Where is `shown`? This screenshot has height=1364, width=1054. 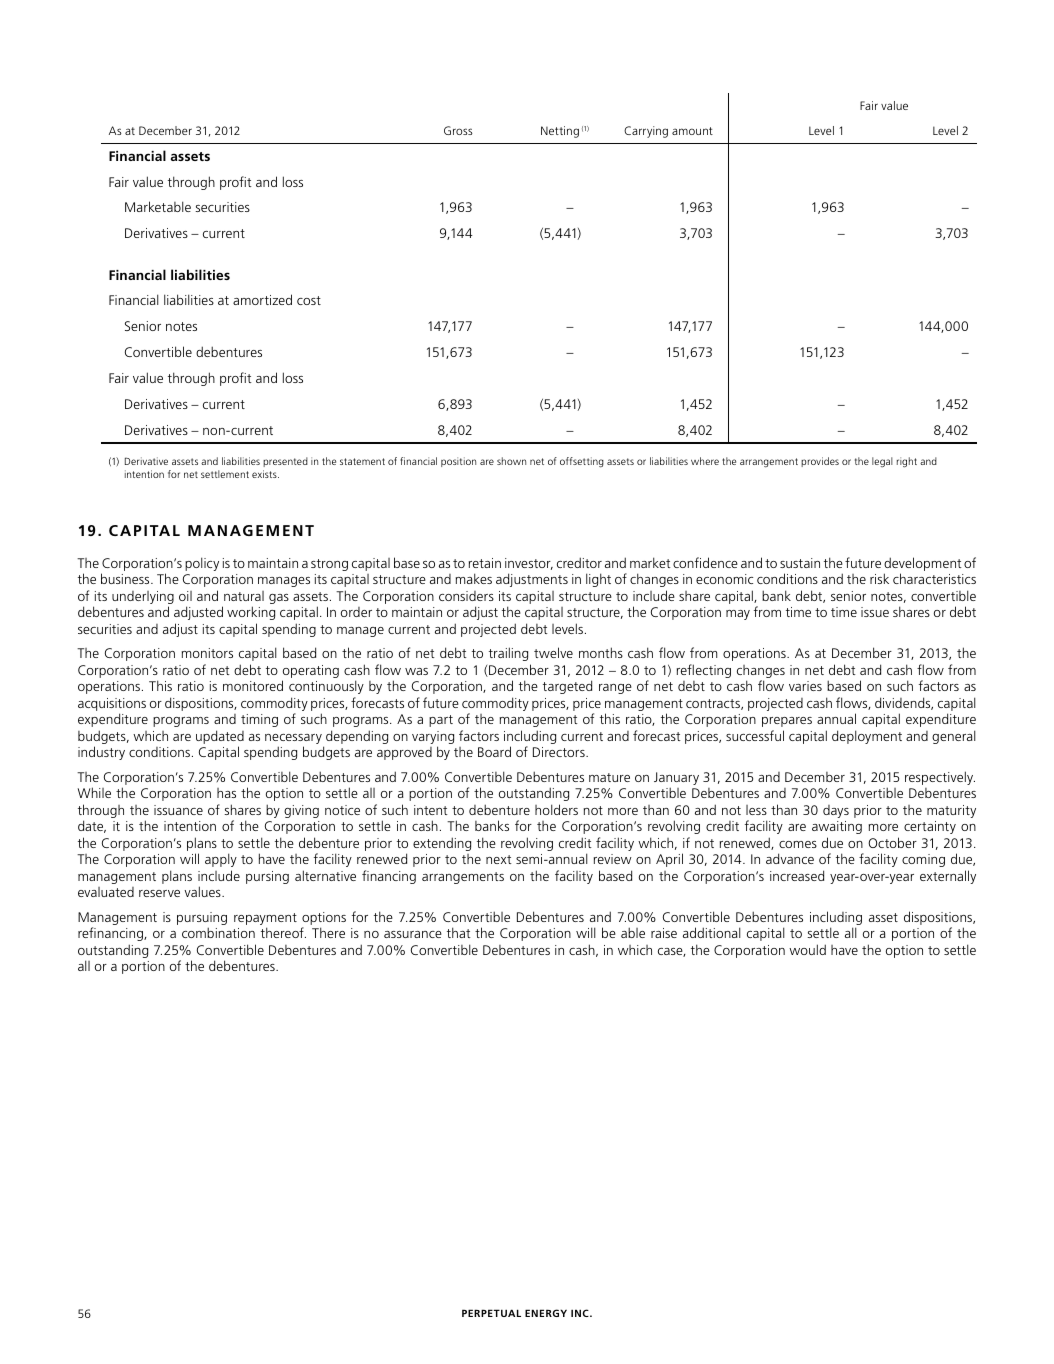
shown is located at coordinates (511, 461).
